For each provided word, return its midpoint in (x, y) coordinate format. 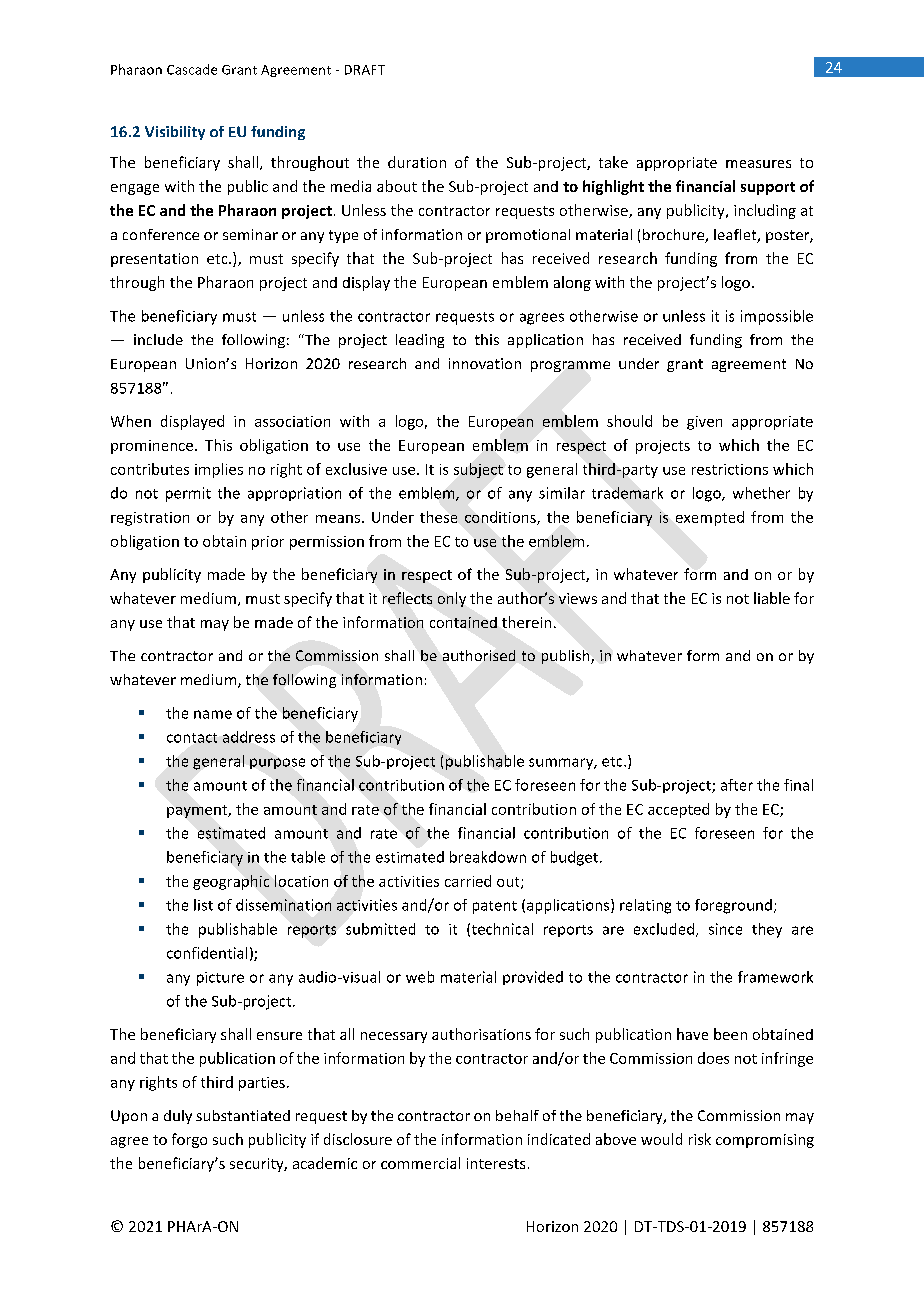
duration (417, 162)
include (158, 339)
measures (758, 164)
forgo (189, 1140)
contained (463, 622)
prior (268, 543)
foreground (733, 906)
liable (772, 598)
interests (496, 1163)
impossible (777, 317)
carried (468, 881)
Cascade (192, 69)
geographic (231, 882)
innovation (485, 363)
